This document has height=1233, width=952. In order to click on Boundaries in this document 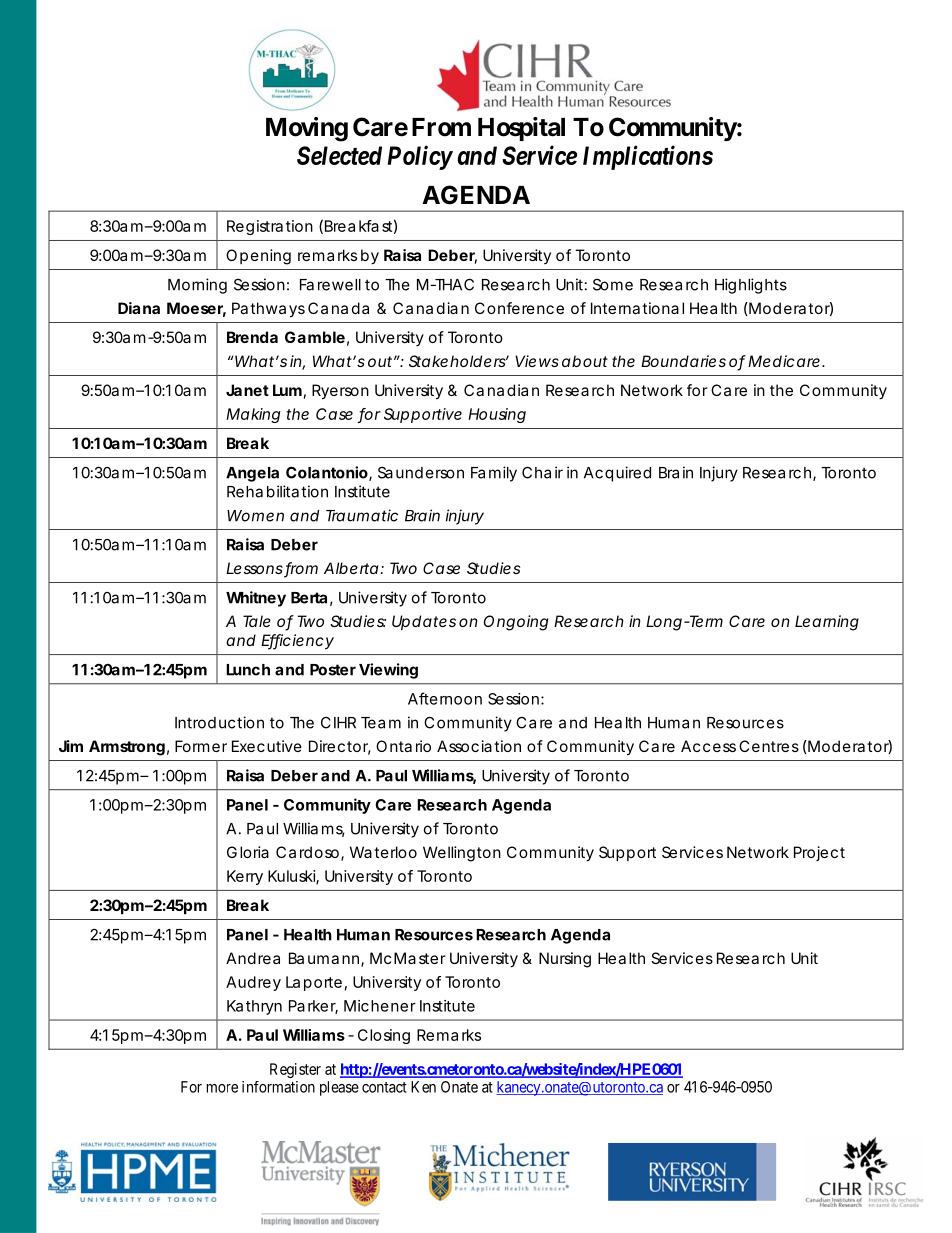, I will do `click(683, 361)`.
